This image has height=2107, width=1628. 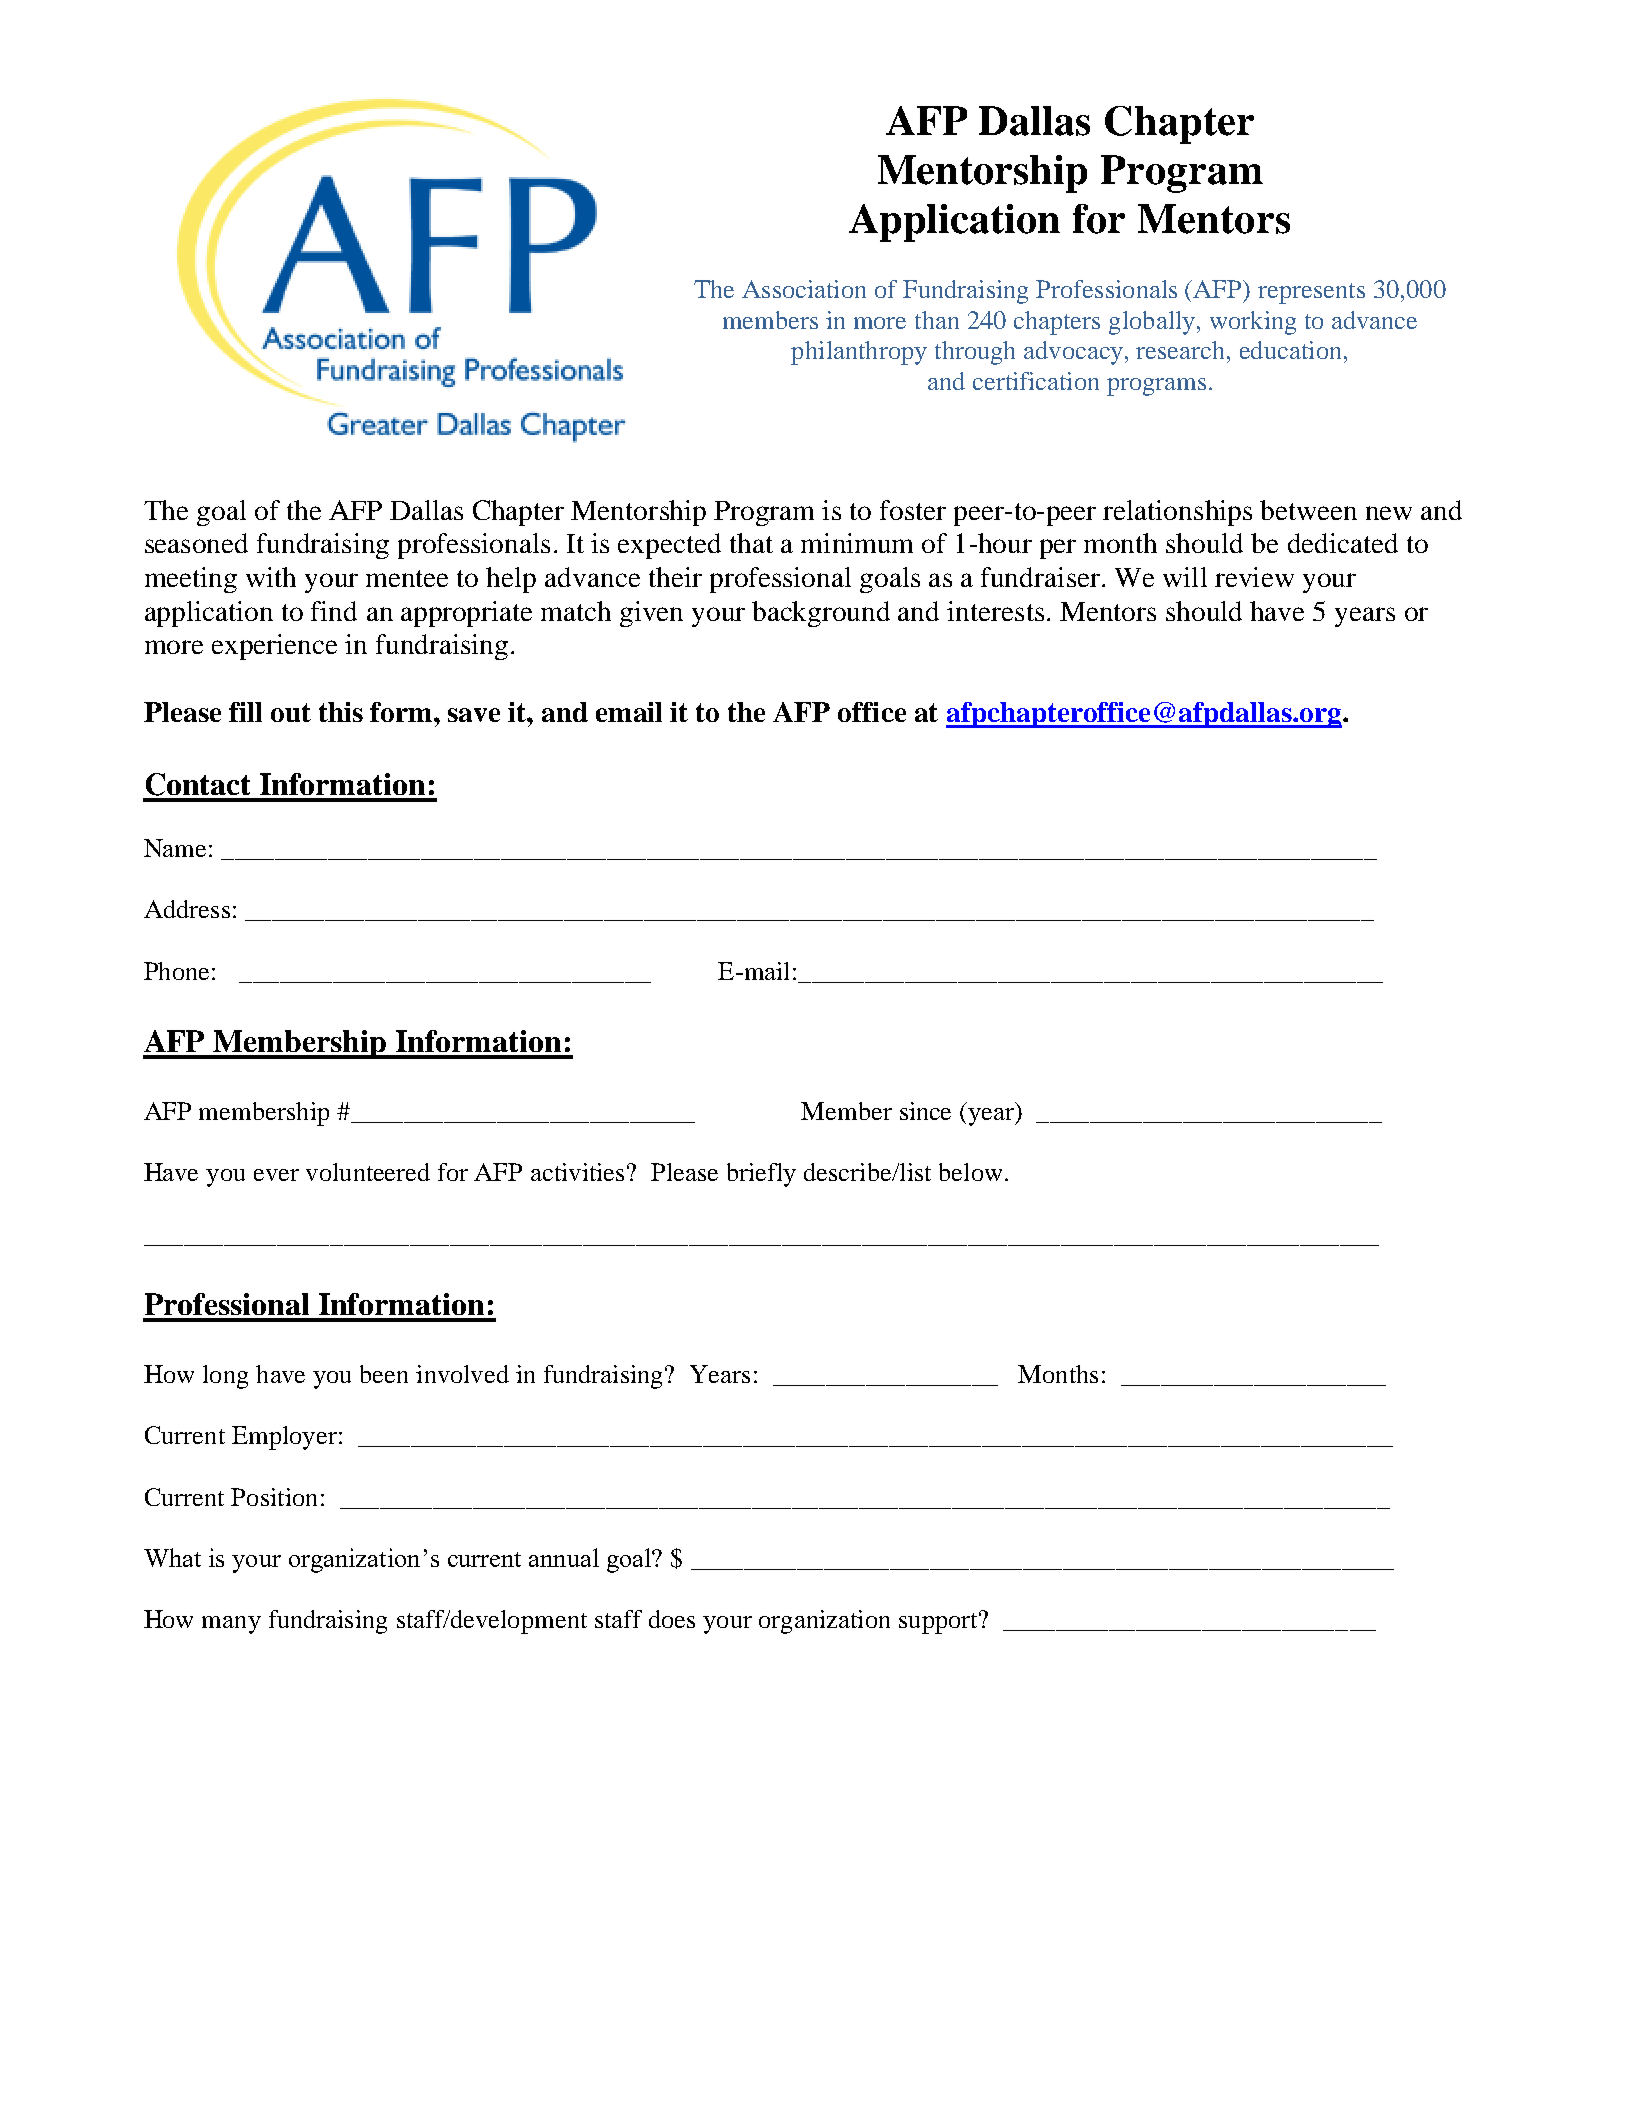 I want to click on background, so click(x=821, y=614).
